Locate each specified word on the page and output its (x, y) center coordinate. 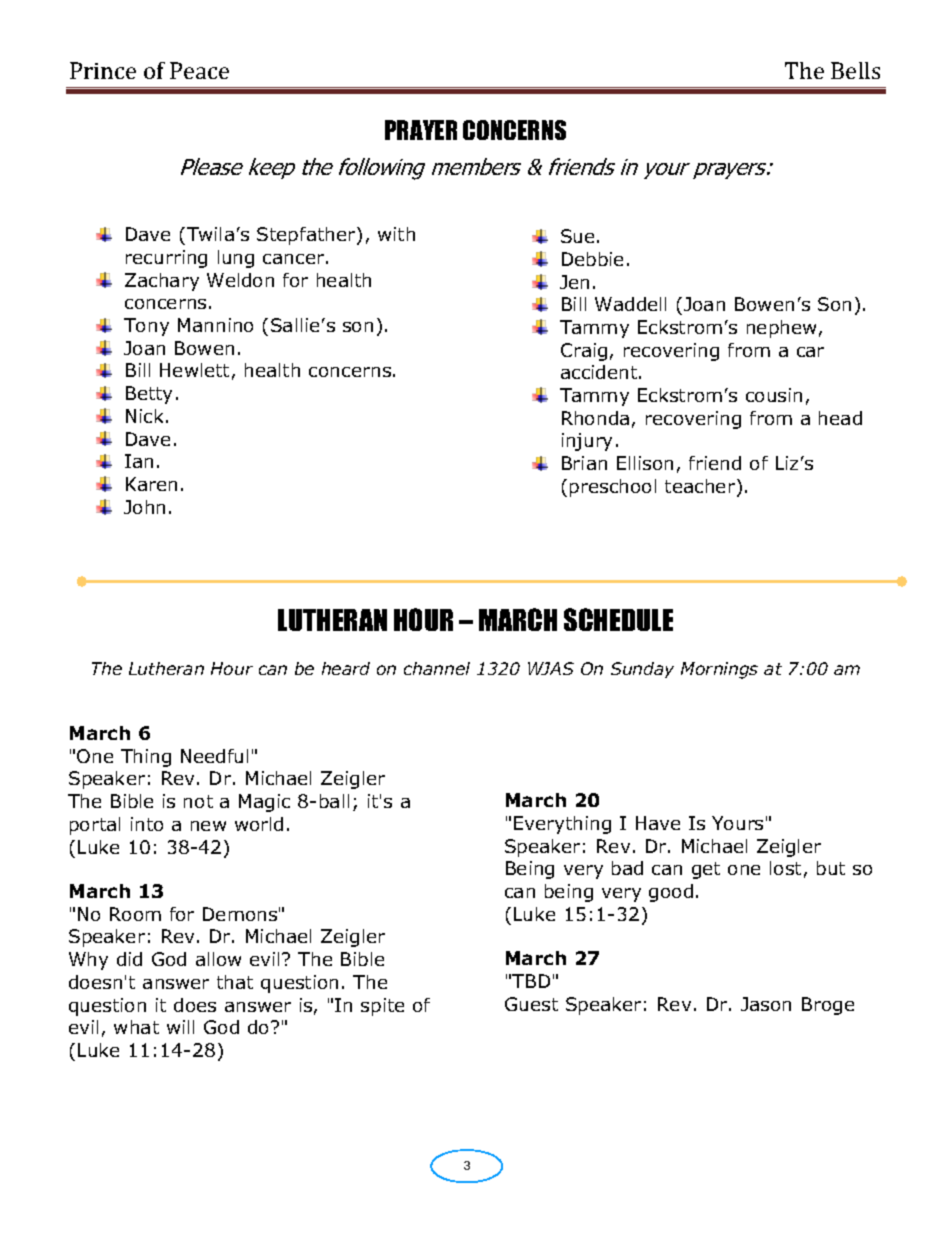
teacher (701, 487)
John (144, 507)
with (396, 234)
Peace (199, 70)
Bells (855, 70)
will (180, 1027)
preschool (613, 488)
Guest (531, 1004)
